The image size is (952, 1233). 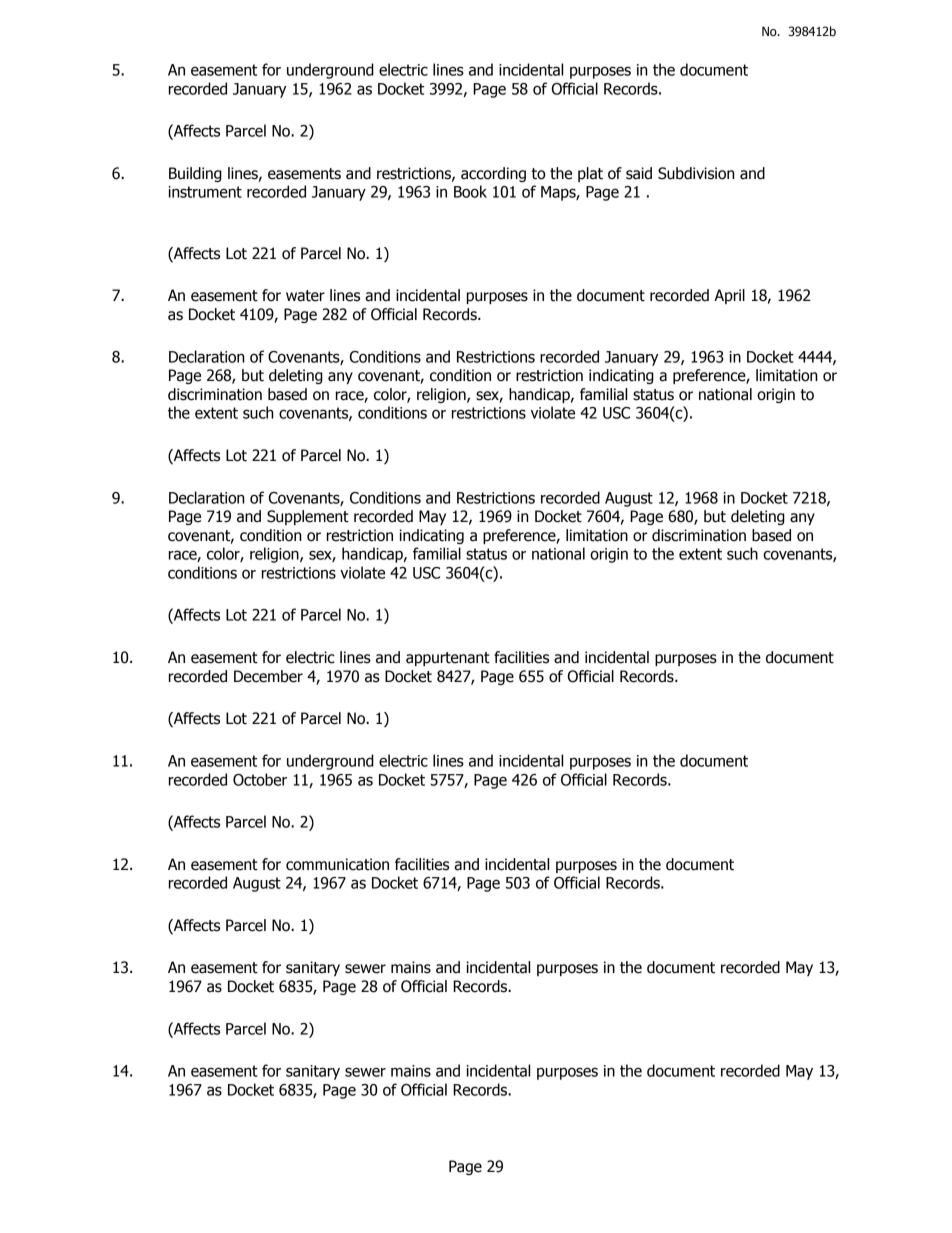 I want to click on communication, so click(x=337, y=864).
